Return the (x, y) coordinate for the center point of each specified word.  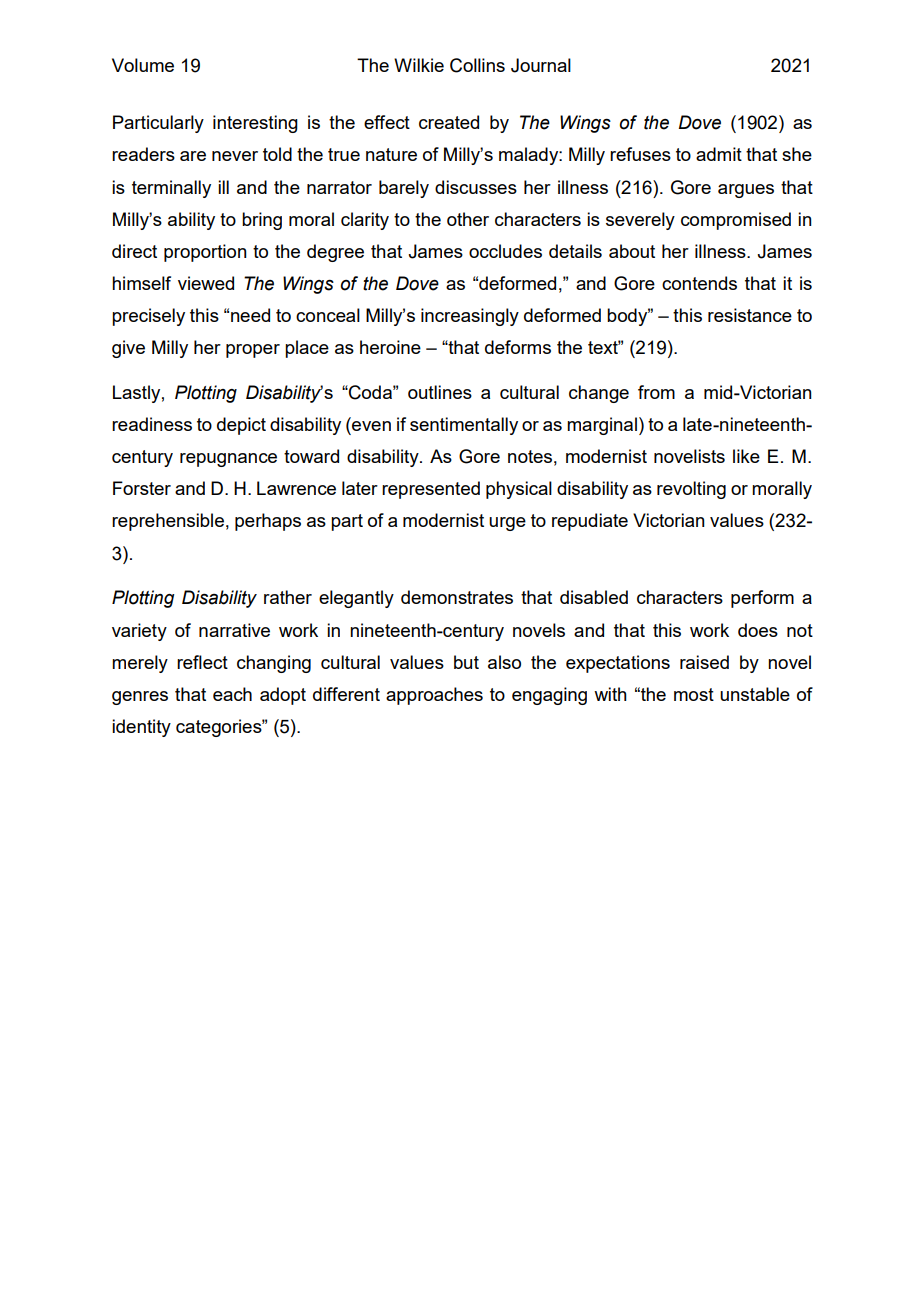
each (232, 694)
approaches (434, 696)
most (694, 694)
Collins (477, 65)
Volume (143, 65)
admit (719, 154)
